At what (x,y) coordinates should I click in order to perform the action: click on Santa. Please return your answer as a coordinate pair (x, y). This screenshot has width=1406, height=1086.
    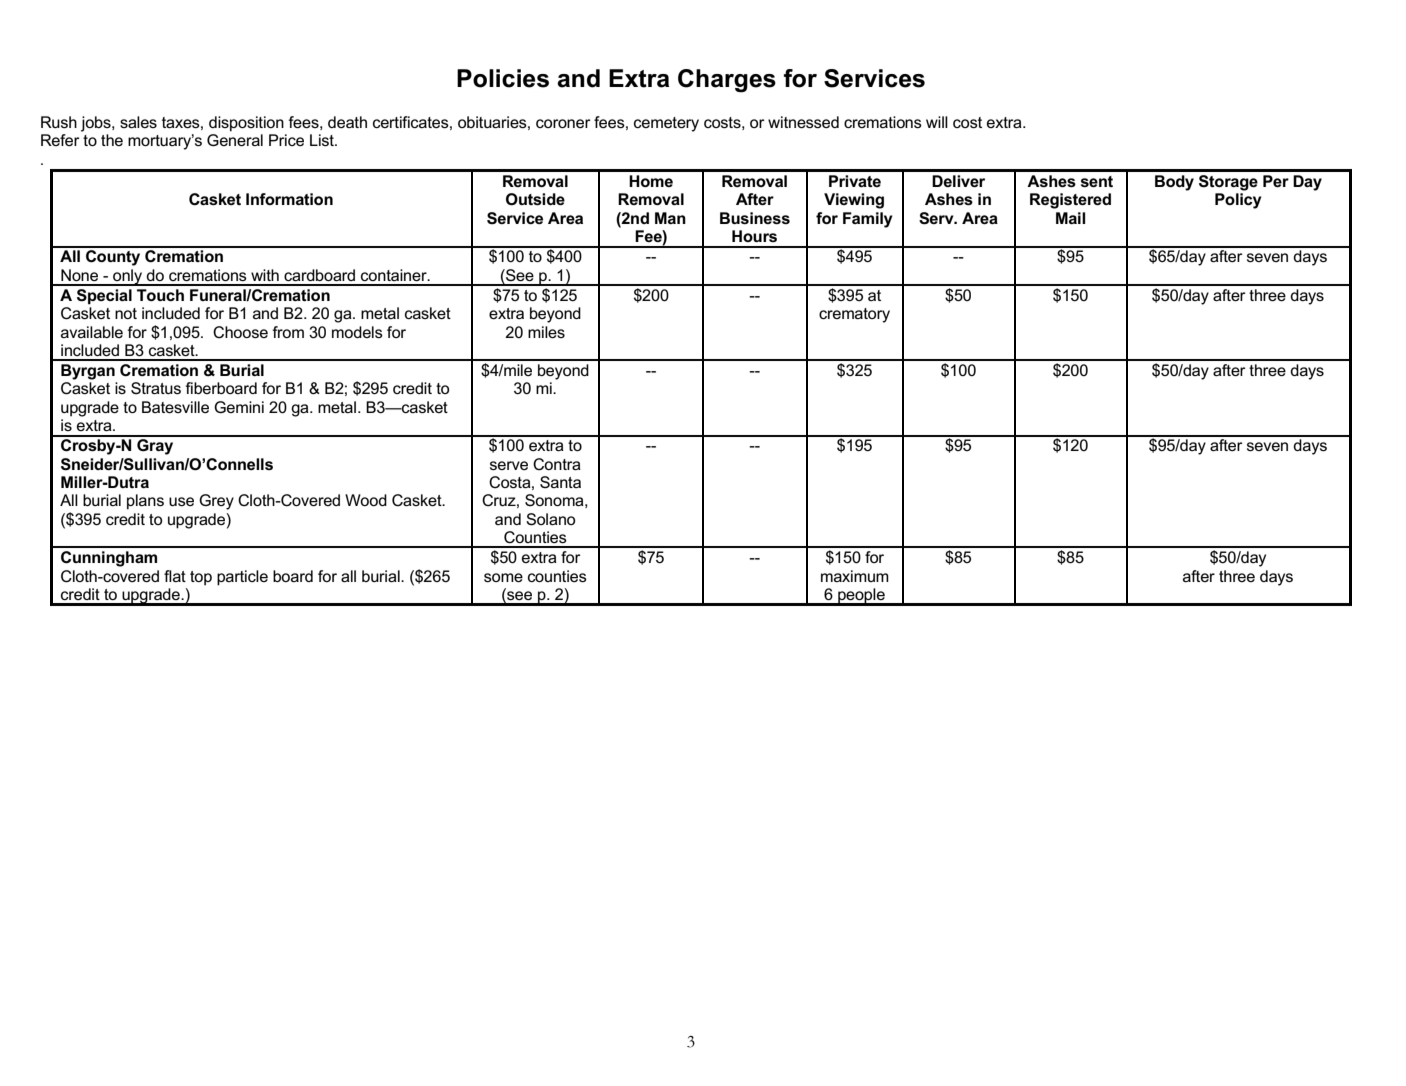
    Looking at the image, I should click on (560, 482).
